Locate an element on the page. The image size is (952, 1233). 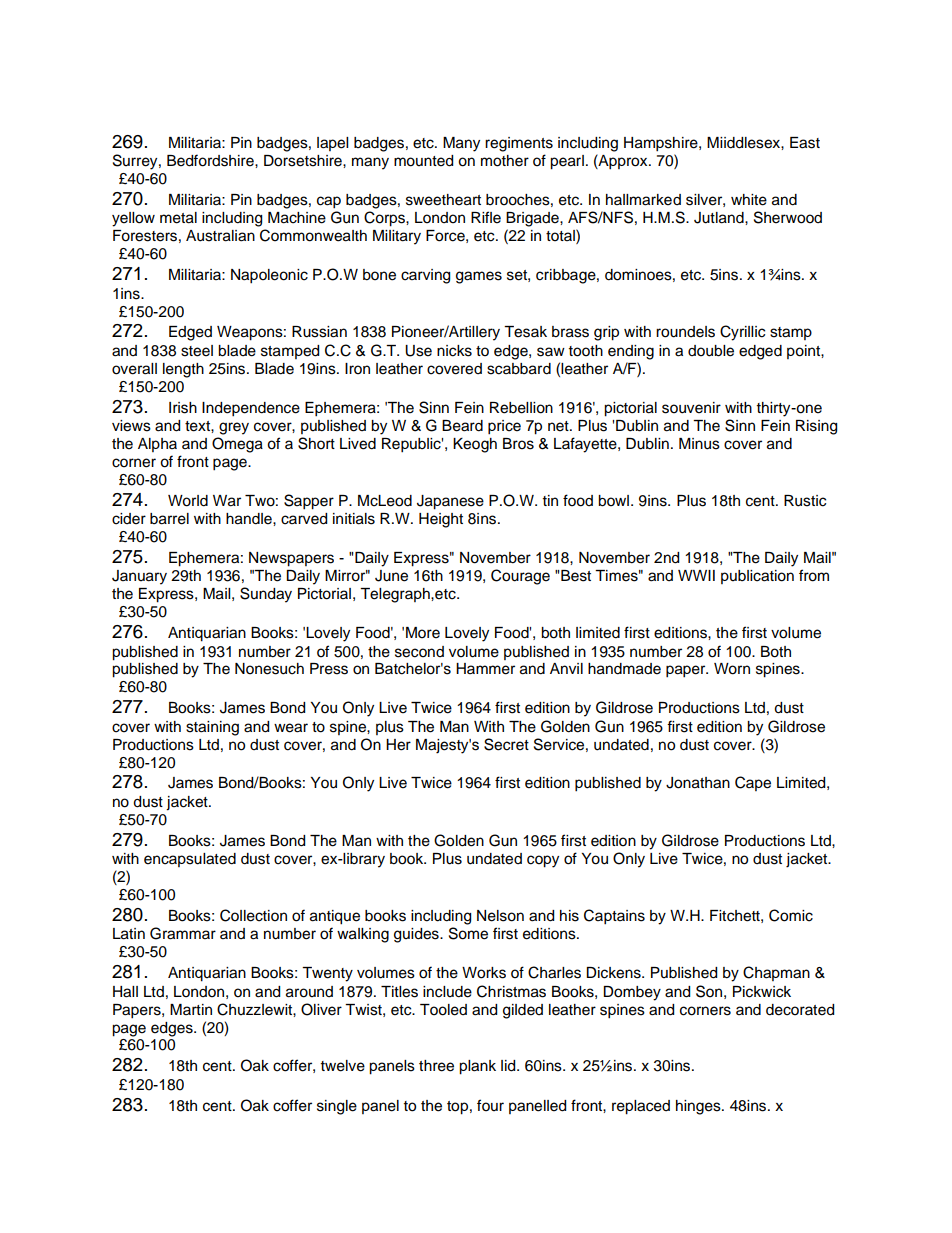
Worn is located at coordinates (732, 669).
